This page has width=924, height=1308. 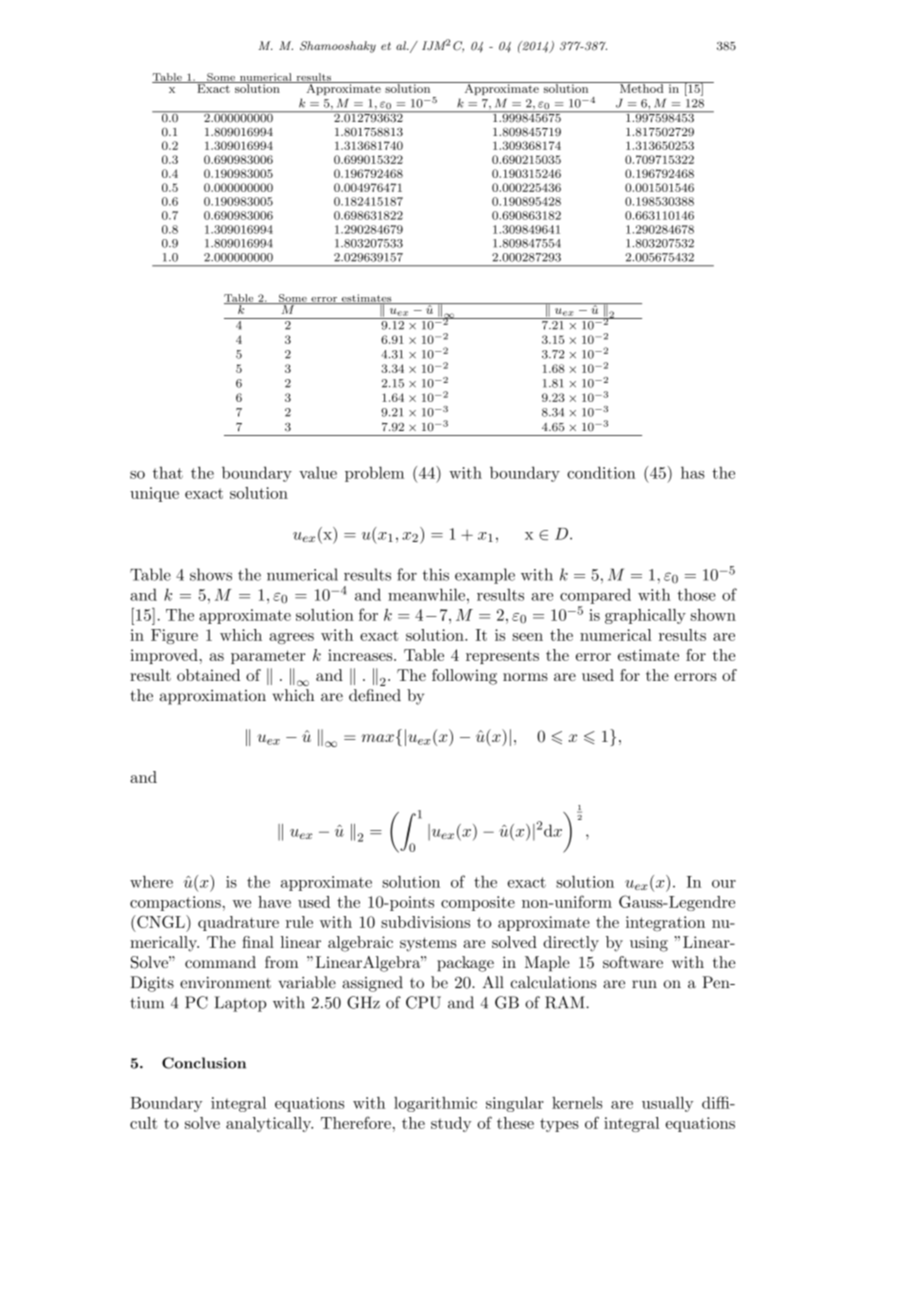 What do you see at coordinates (374, 474) in the page?
I see `problem` at bounding box center [374, 474].
